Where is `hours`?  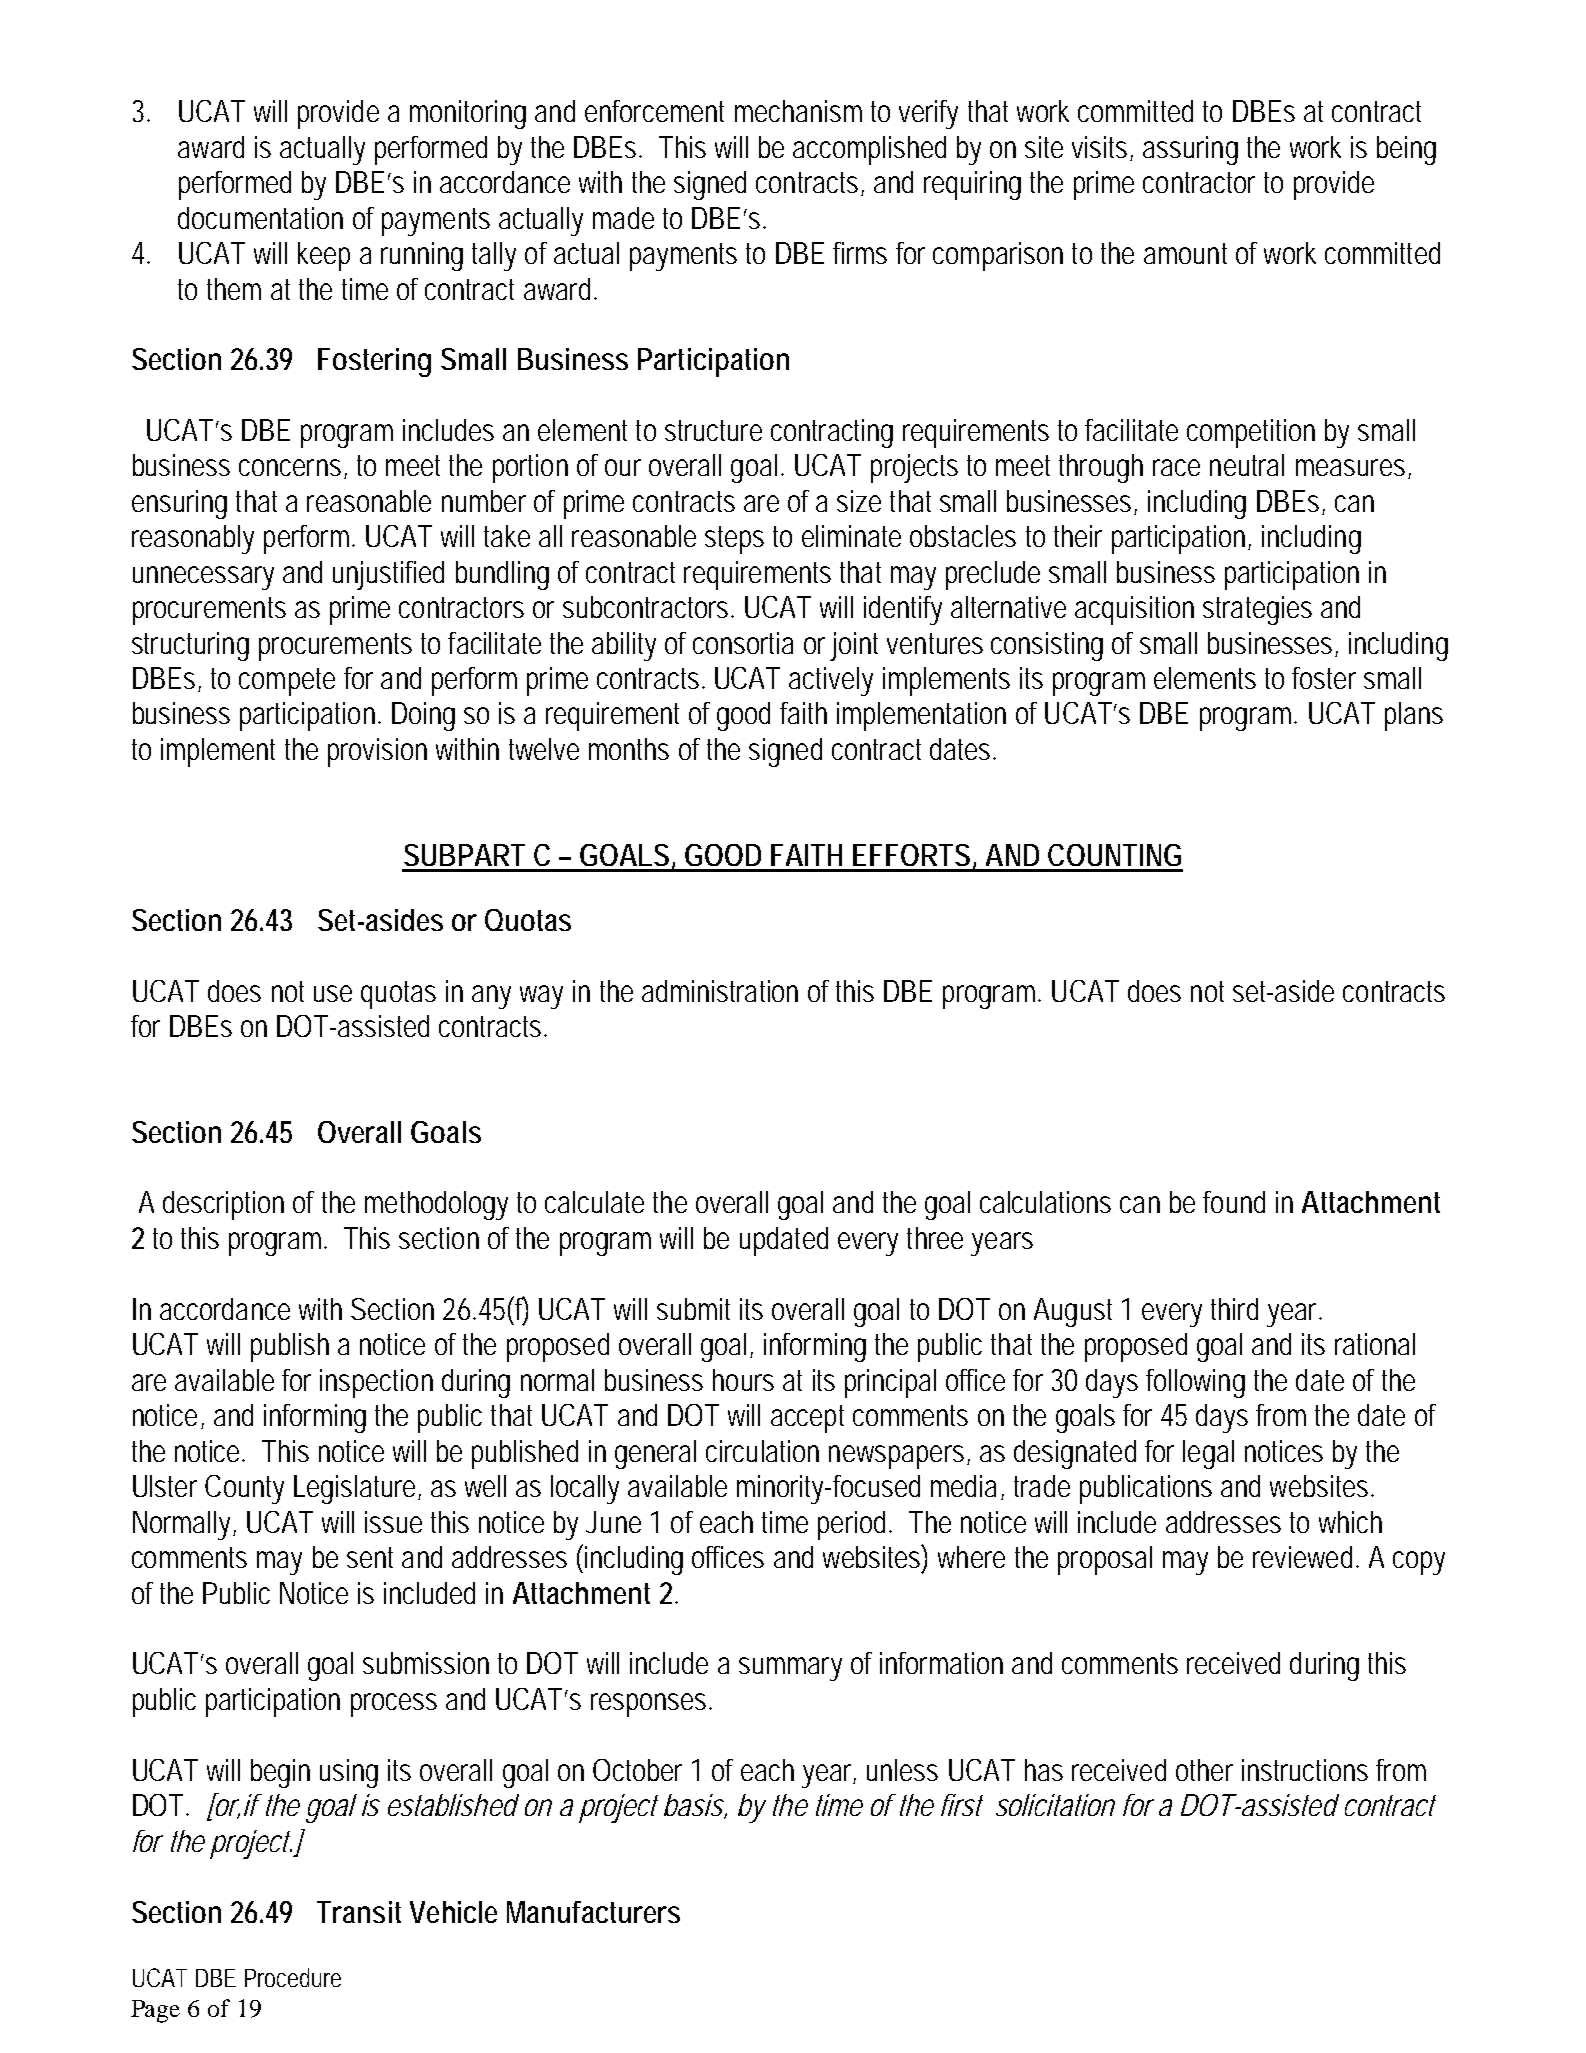 hours is located at coordinates (743, 1380).
